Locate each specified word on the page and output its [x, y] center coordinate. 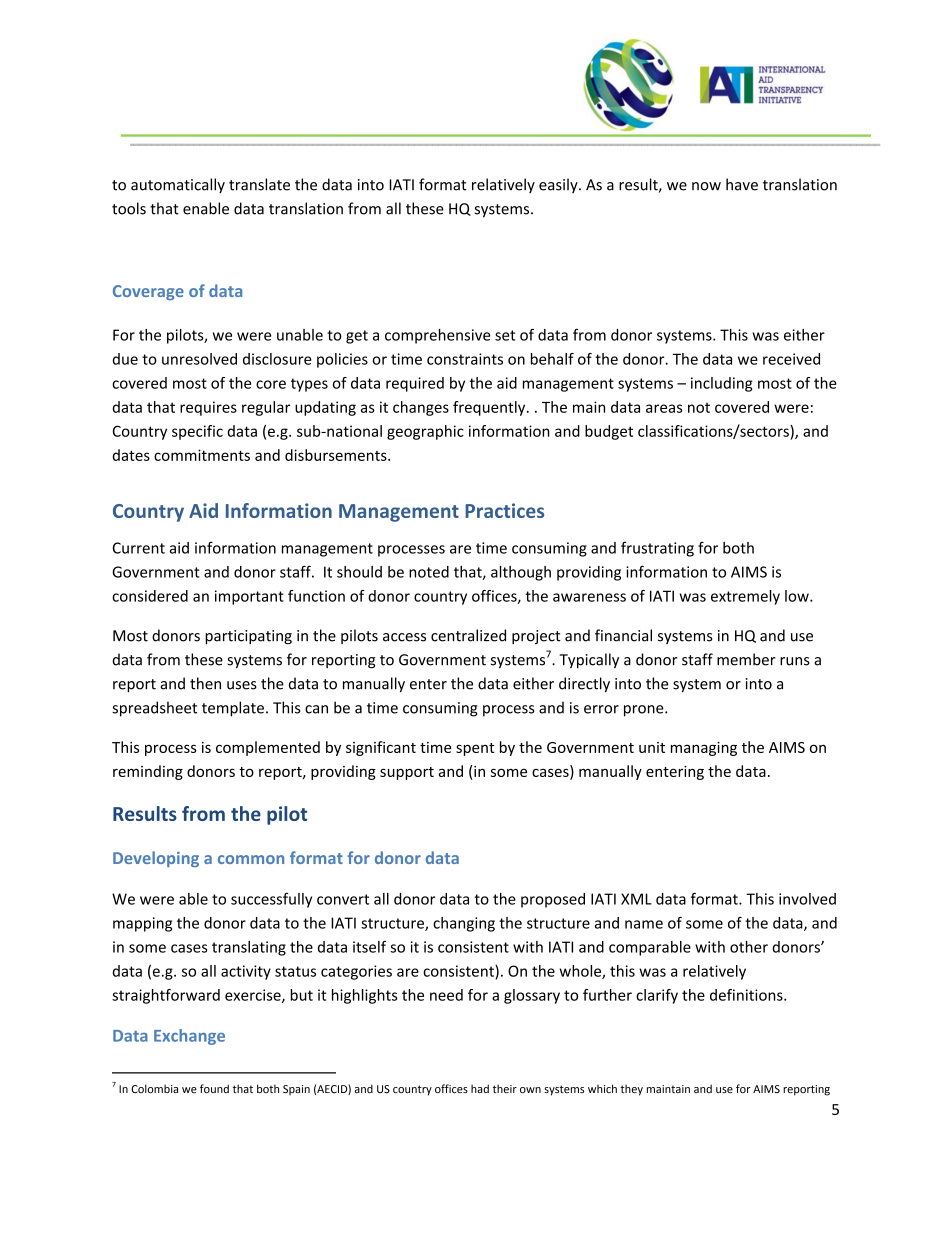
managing [704, 749]
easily [559, 185]
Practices [504, 510]
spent [475, 749]
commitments [202, 455]
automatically [178, 185]
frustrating [657, 549]
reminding [148, 772]
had [480, 1088]
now [706, 186]
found [214, 1088]
